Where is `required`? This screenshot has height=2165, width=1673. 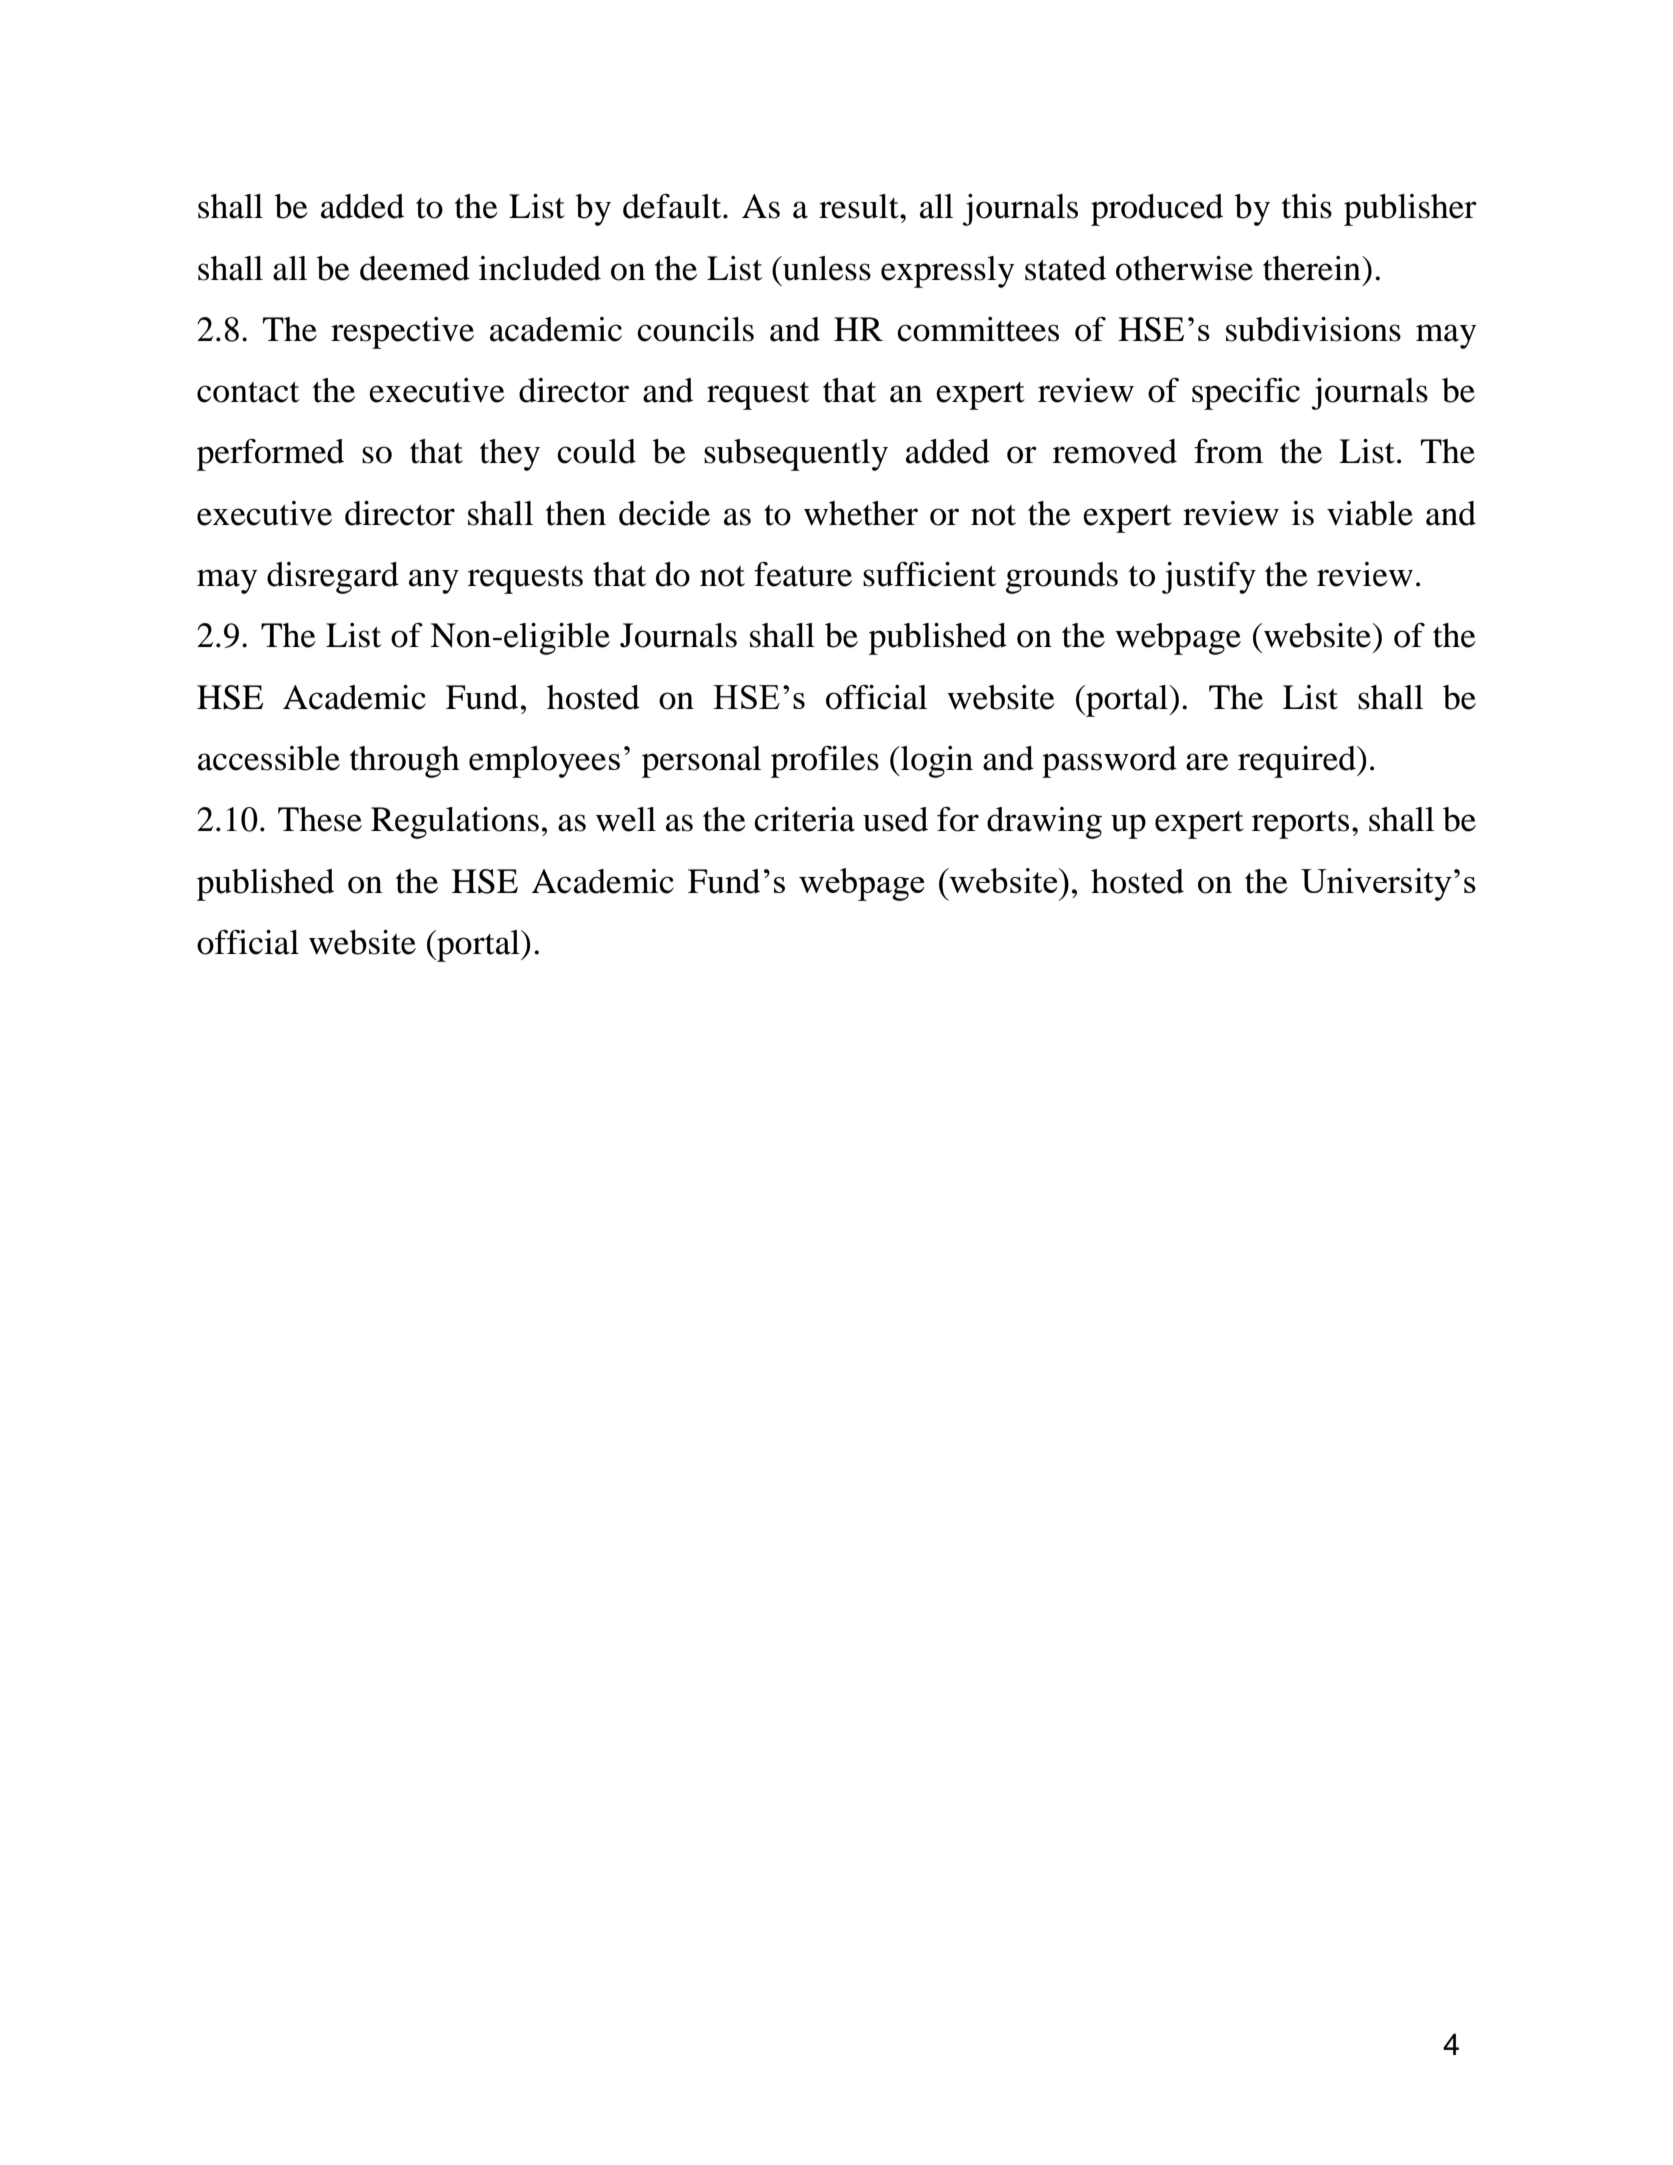 required is located at coordinates (1298, 762).
